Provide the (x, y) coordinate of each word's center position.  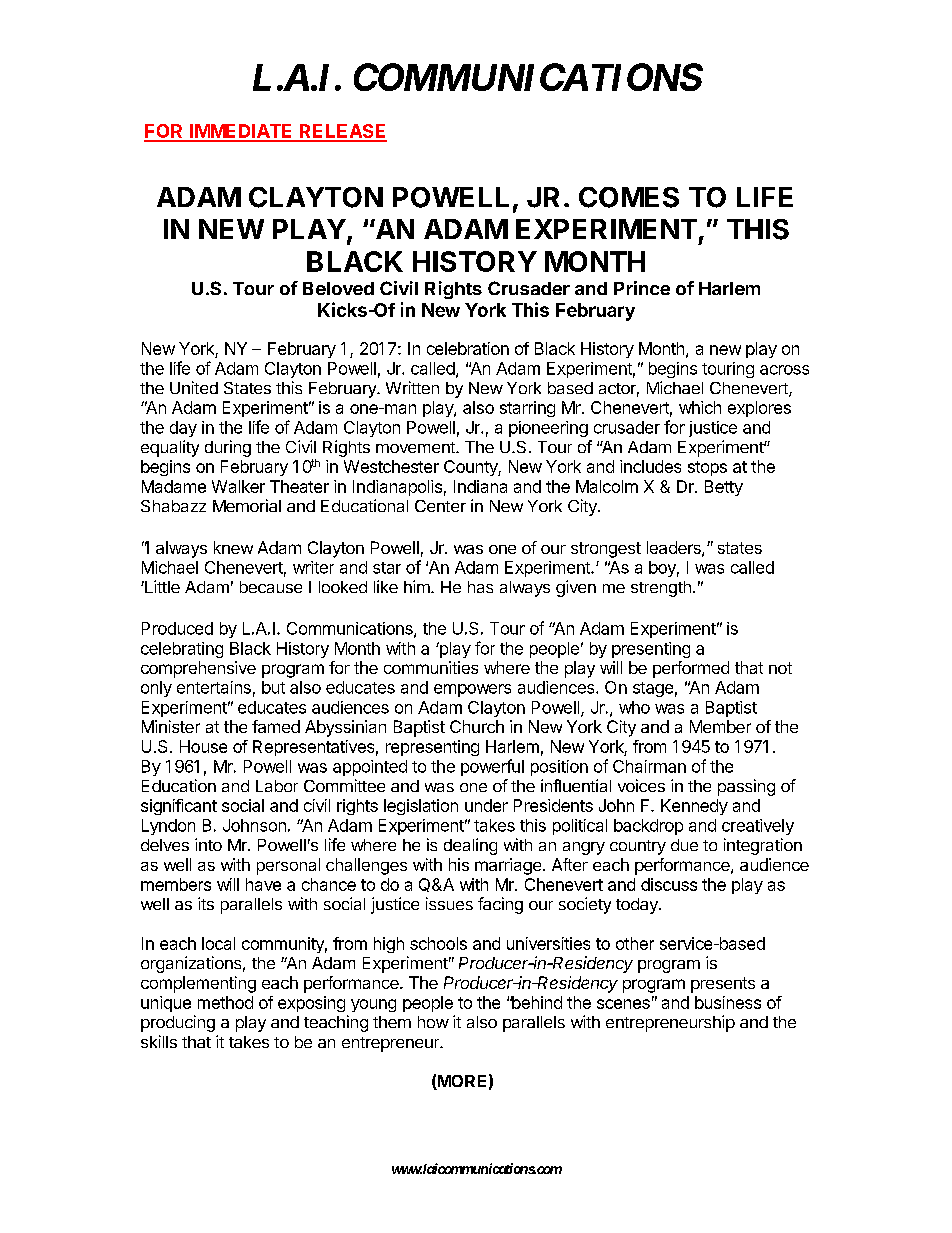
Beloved (338, 288)
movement (416, 447)
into (208, 844)
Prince (642, 288)
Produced (177, 628)
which (700, 407)
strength (661, 589)
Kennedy (694, 807)
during (228, 448)
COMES (629, 197)
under (486, 805)
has (480, 587)
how (433, 1022)
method (225, 1002)
